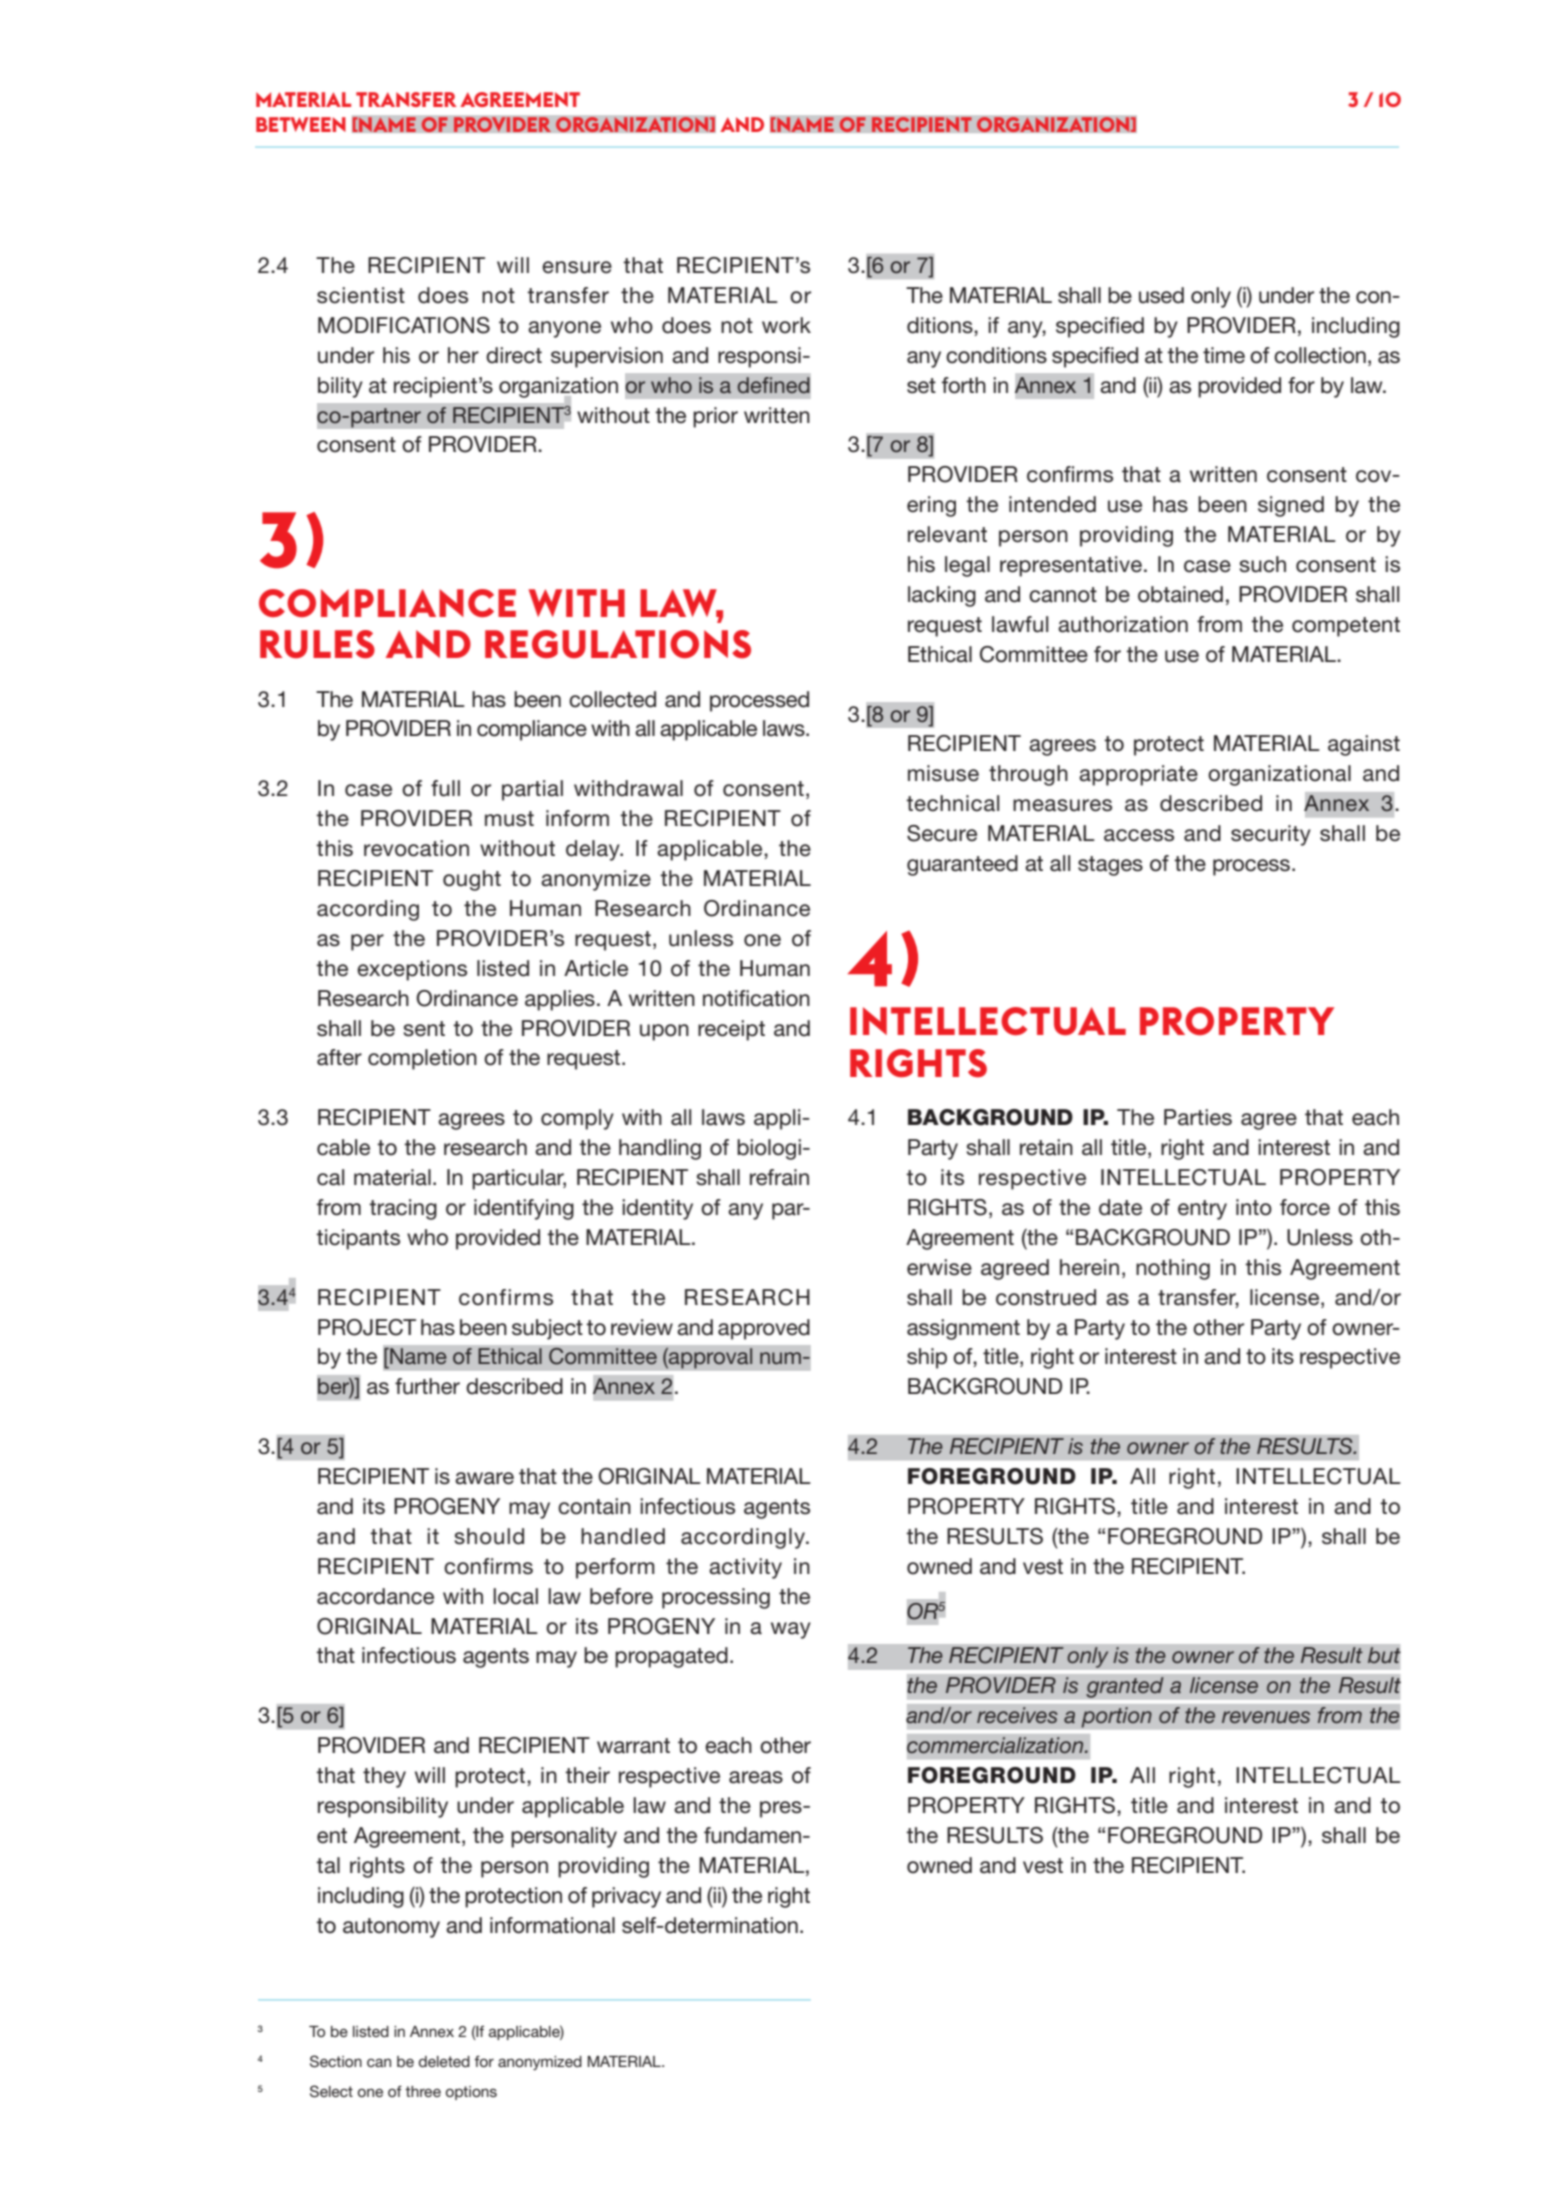 Image resolution: width=1548 pixels, height=2189 pixels. Describe the element at coordinates (1266, 1717) in the screenshot. I see `revenues` at that location.
